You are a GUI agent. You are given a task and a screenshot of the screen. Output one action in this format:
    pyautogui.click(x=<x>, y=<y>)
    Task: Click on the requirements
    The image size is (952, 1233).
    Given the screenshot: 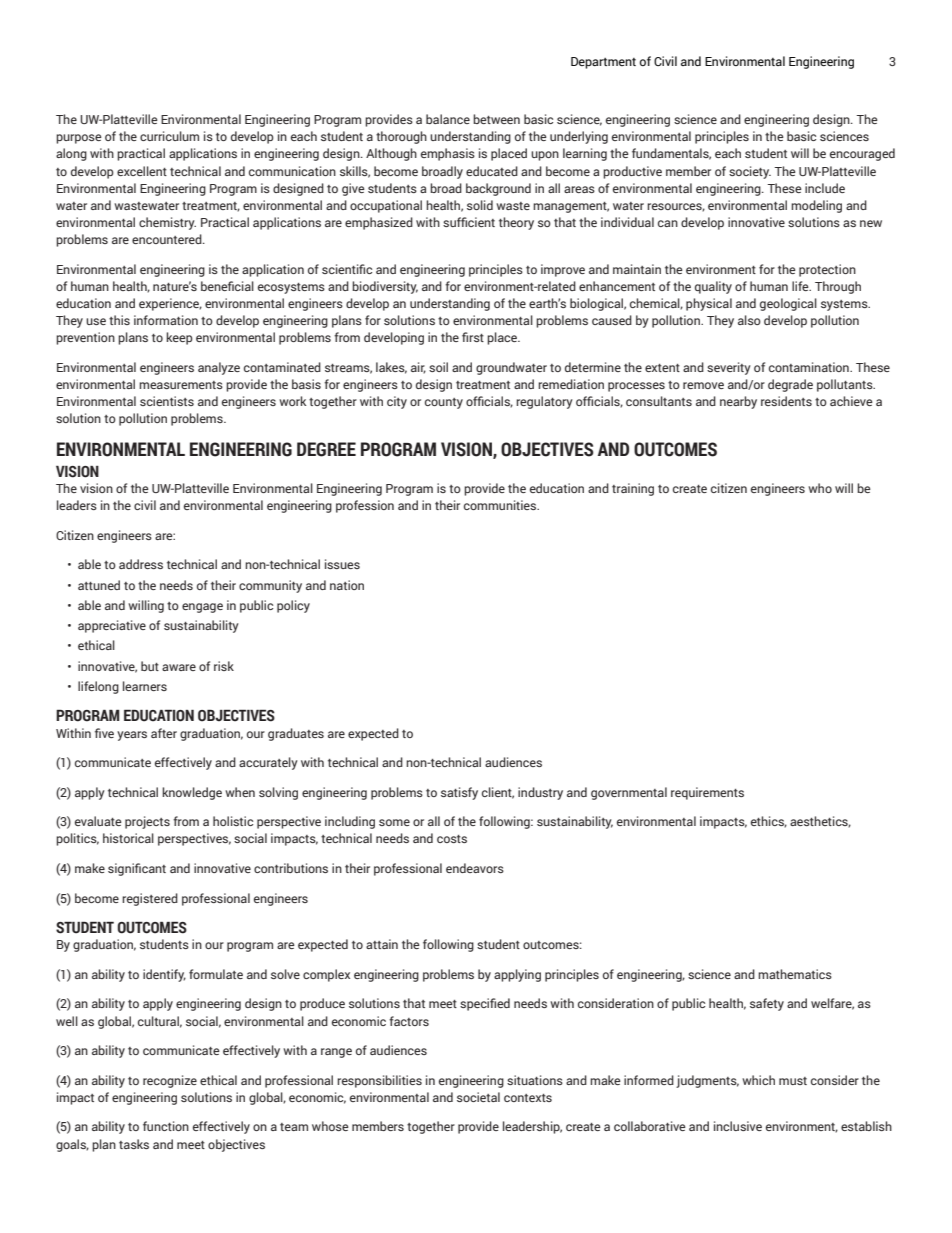 What is the action you would take?
    pyautogui.click(x=707, y=793)
